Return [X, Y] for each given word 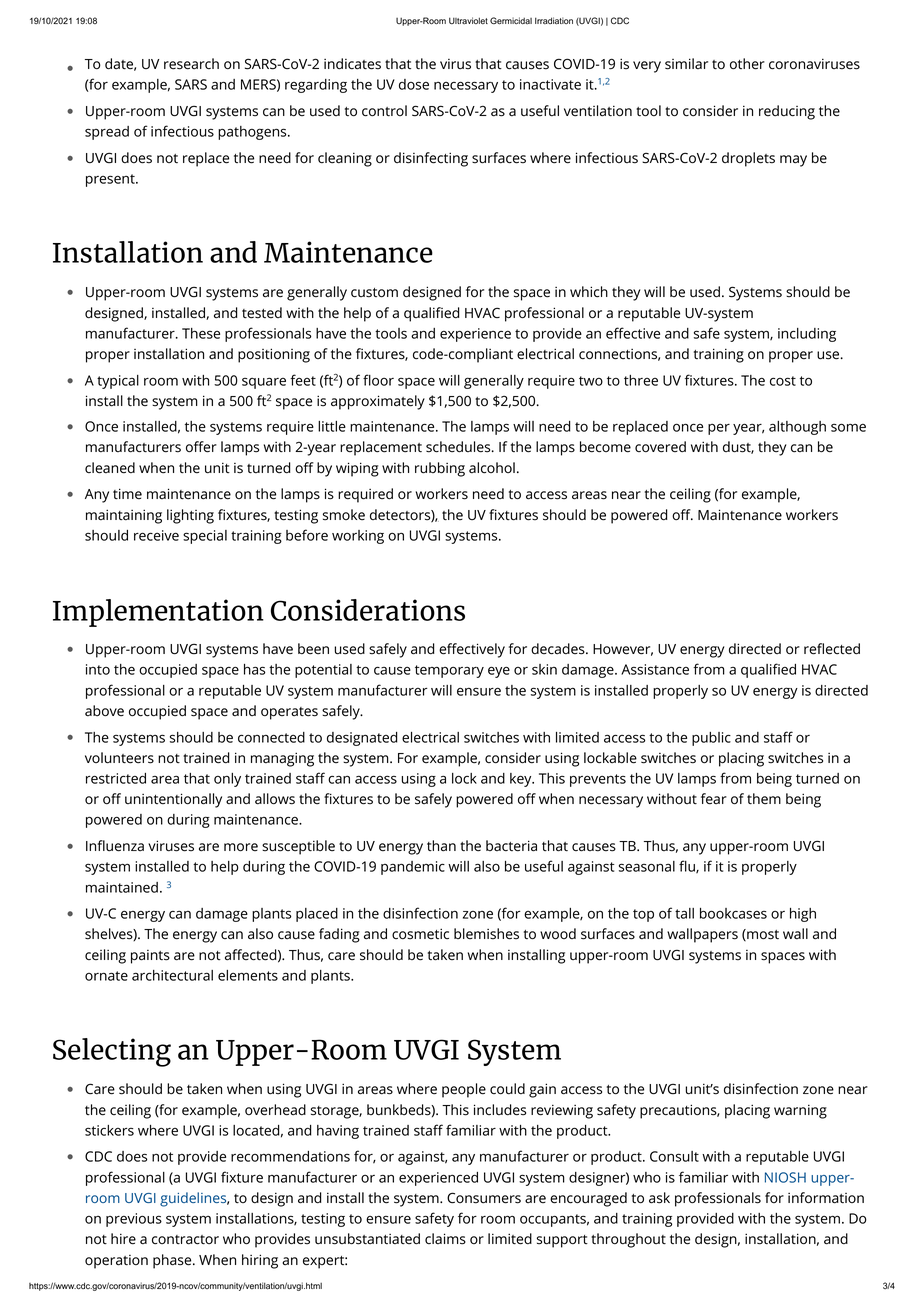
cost [783, 381]
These [201, 333]
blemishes [486, 934]
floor [378, 380]
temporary [449, 671]
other [747, 64]
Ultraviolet [468, 21]
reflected [832, 649]
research [191, 64]
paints [150, 957]
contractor [185, 1240]
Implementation [158, 613]
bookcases [733, 913]
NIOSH [785, 1177]
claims [445, 1239]
